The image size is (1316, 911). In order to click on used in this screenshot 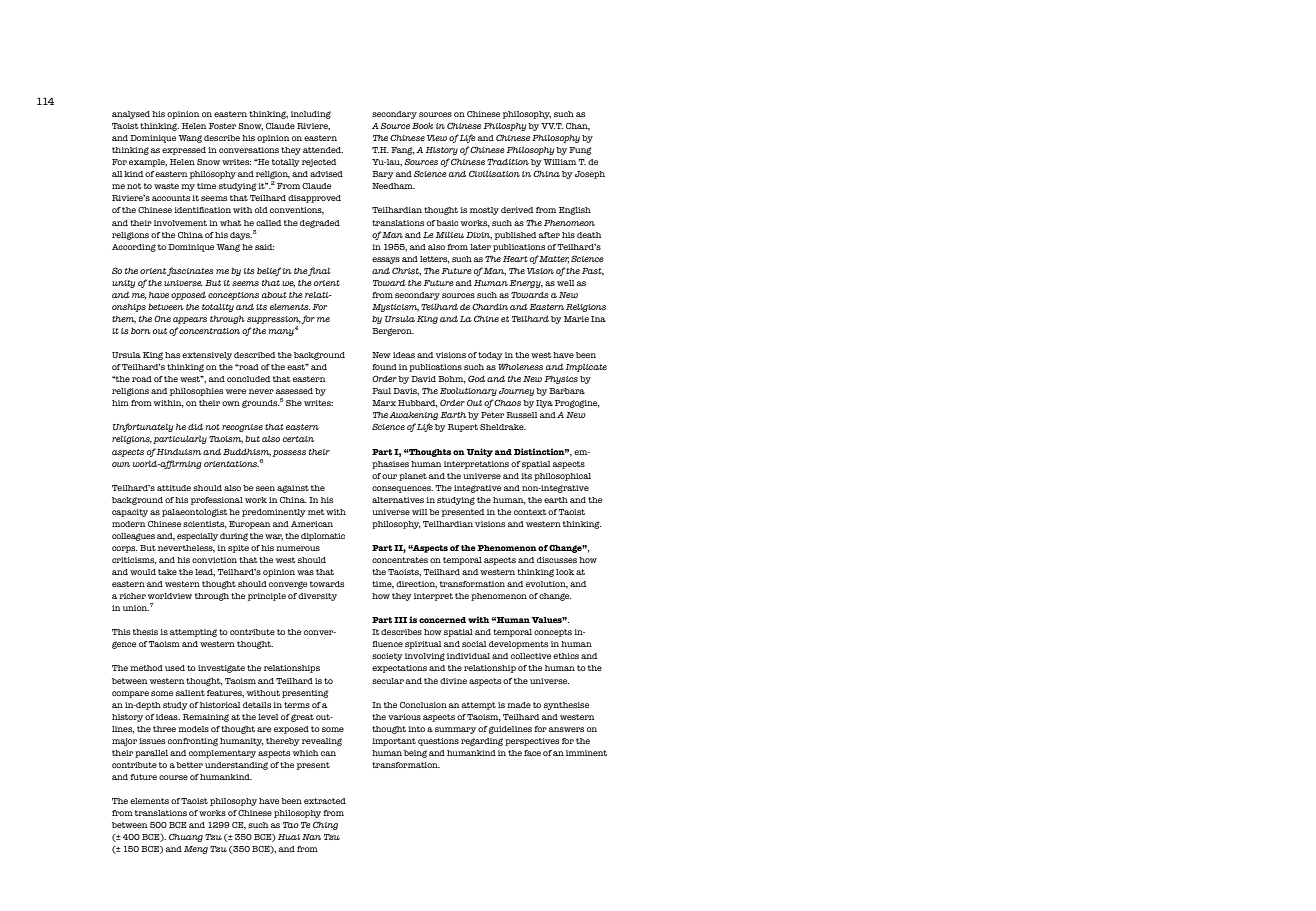, I will do `click(175, 668)`.
